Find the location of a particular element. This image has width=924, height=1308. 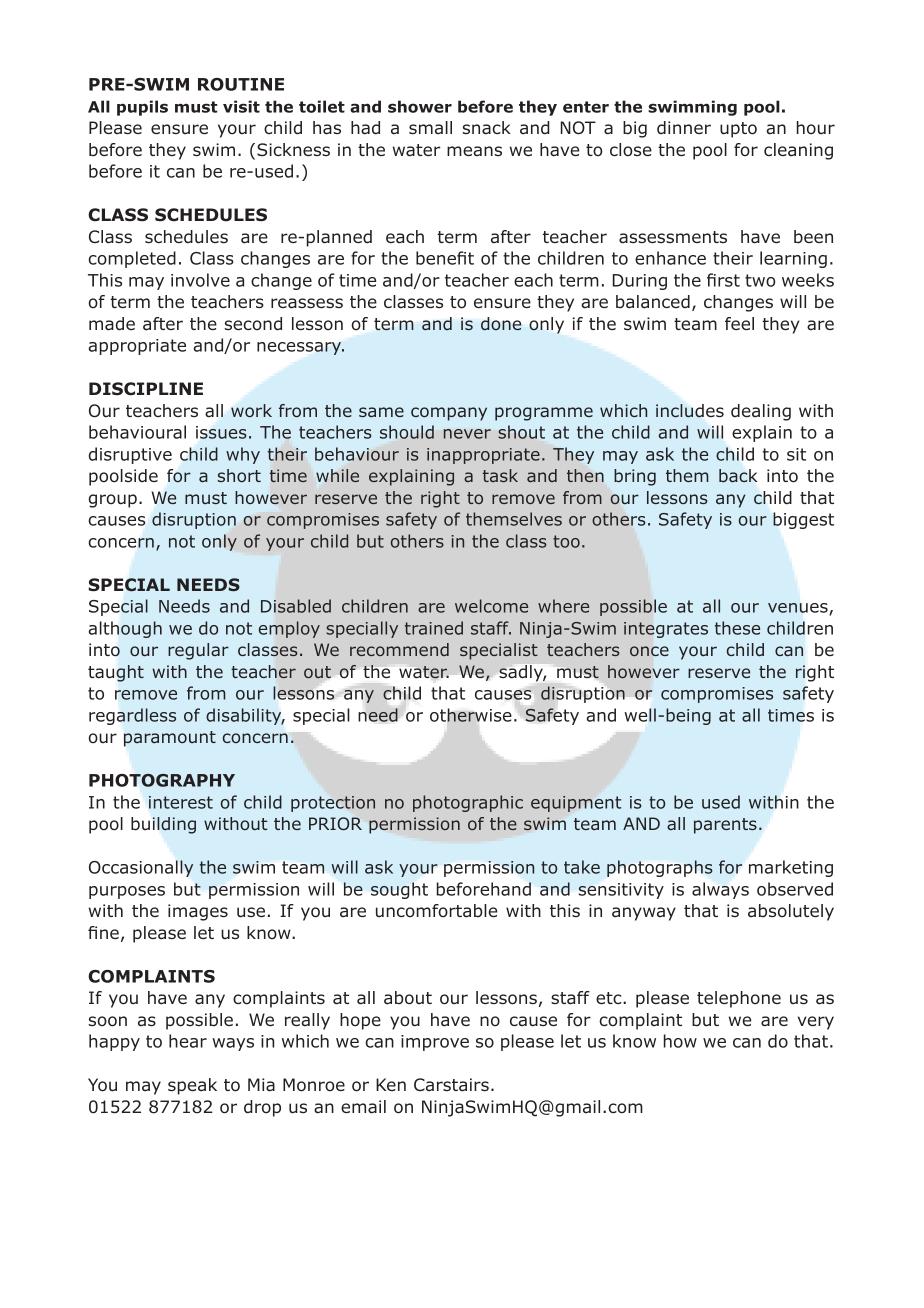

welcome is located at coordinates (491, 606).
